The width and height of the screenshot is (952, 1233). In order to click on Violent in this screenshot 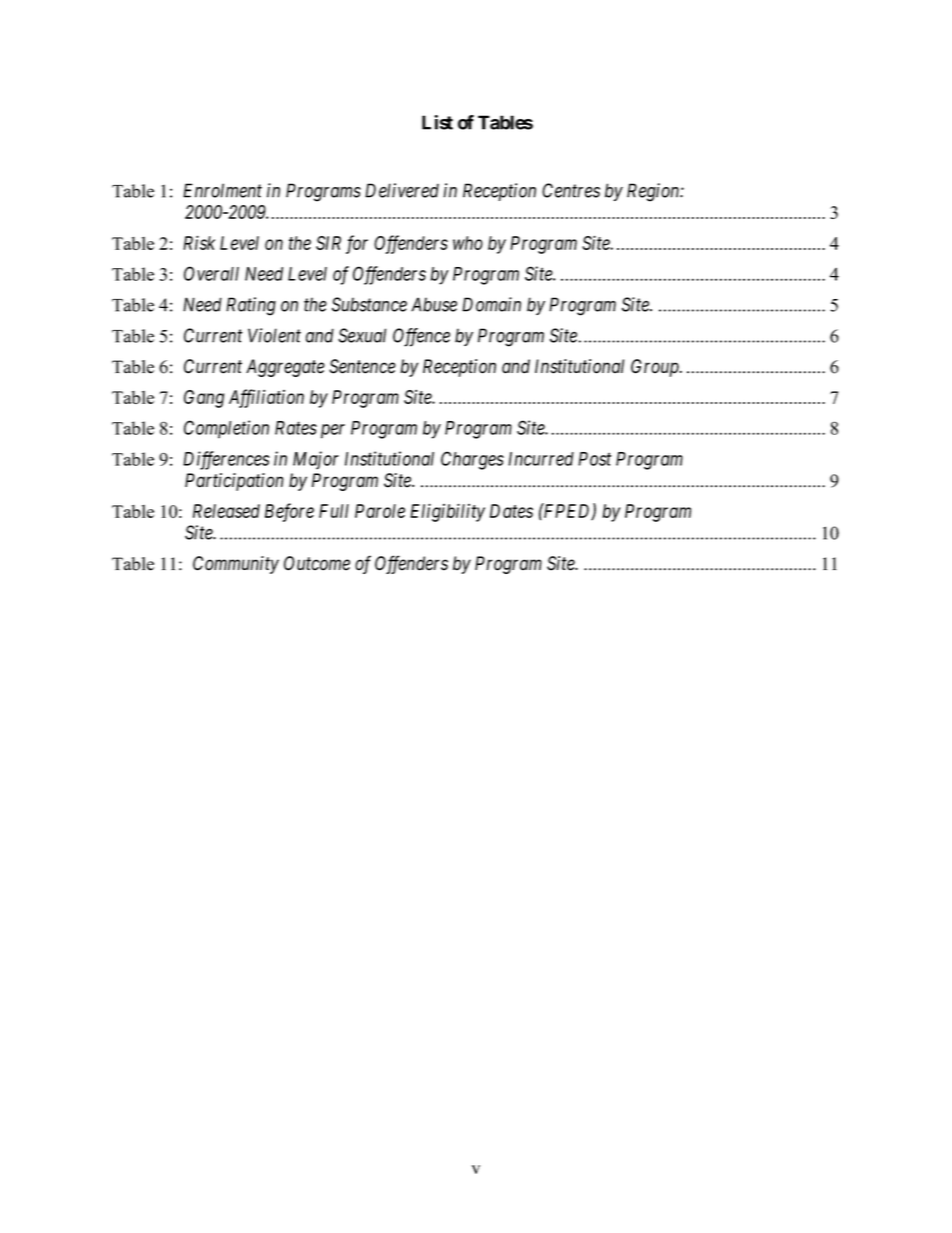, I will do `click(274, 335)`.
